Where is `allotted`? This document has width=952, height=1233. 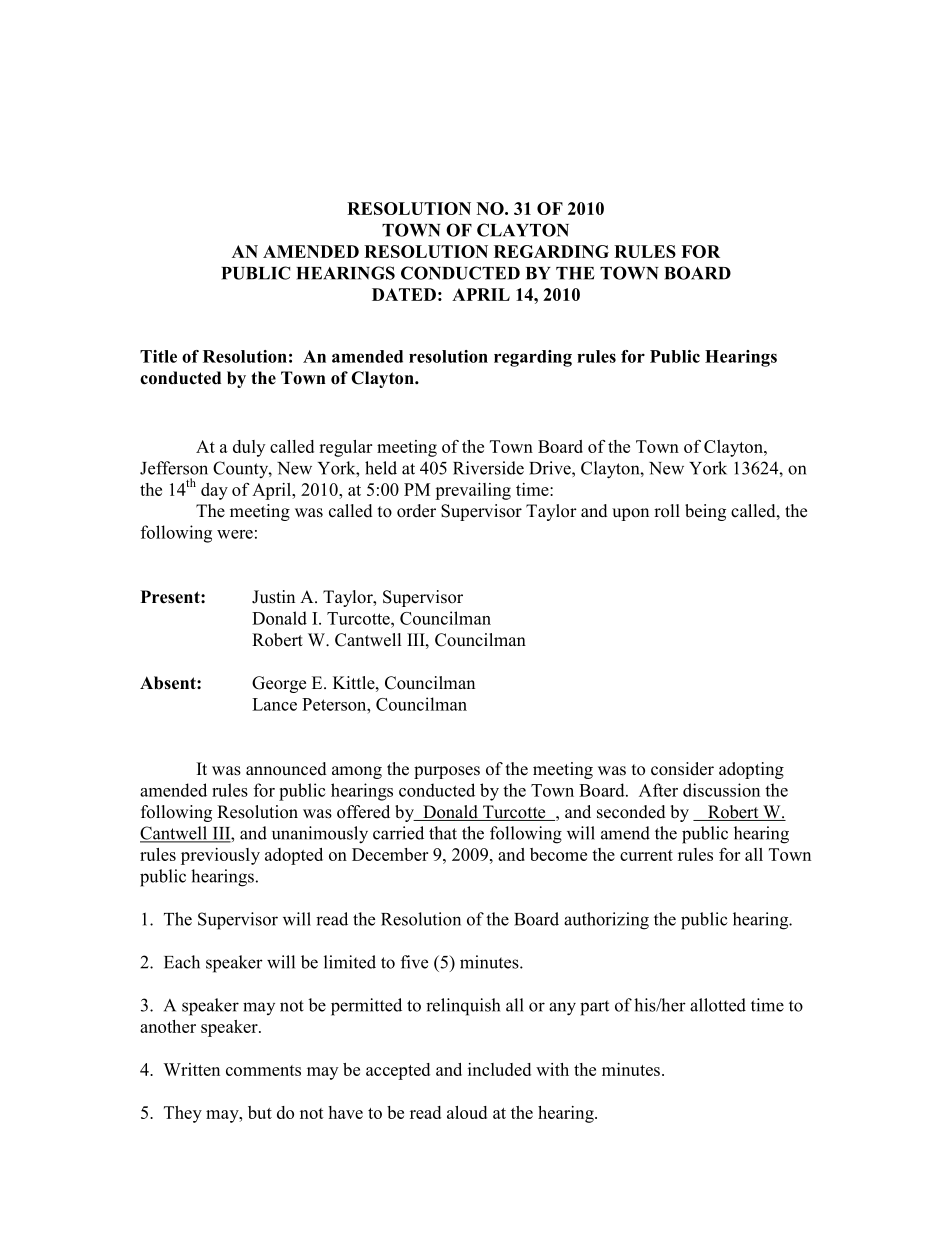 allotted is located at coordinates (718, 1005).
